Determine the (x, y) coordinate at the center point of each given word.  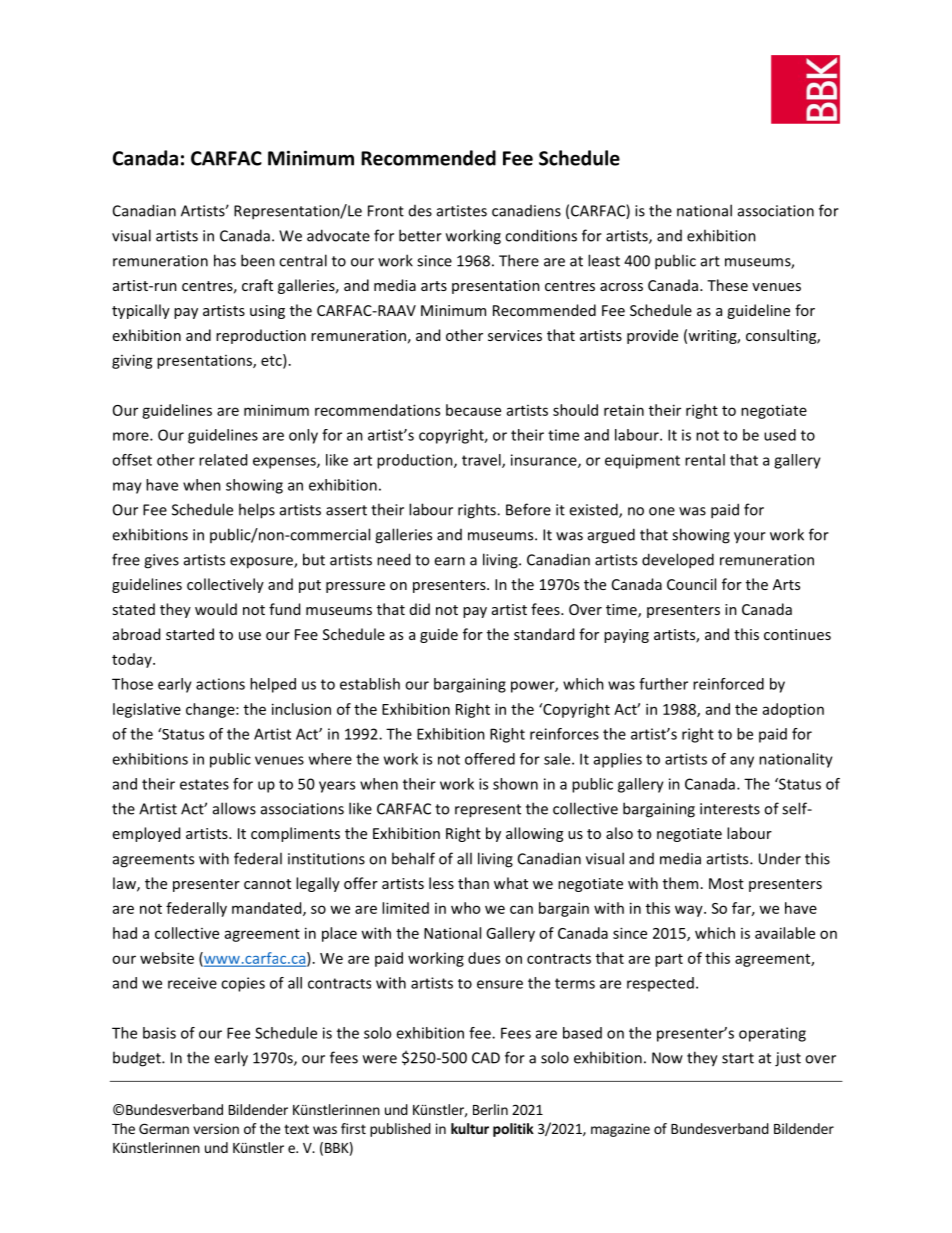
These (727, 285)
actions (220, 684)
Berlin (490, 1109)
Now (667, 1058)
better (420, 235)
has (225, 260)
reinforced (728, 684)
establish (370, 684)
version (216, 1128)
